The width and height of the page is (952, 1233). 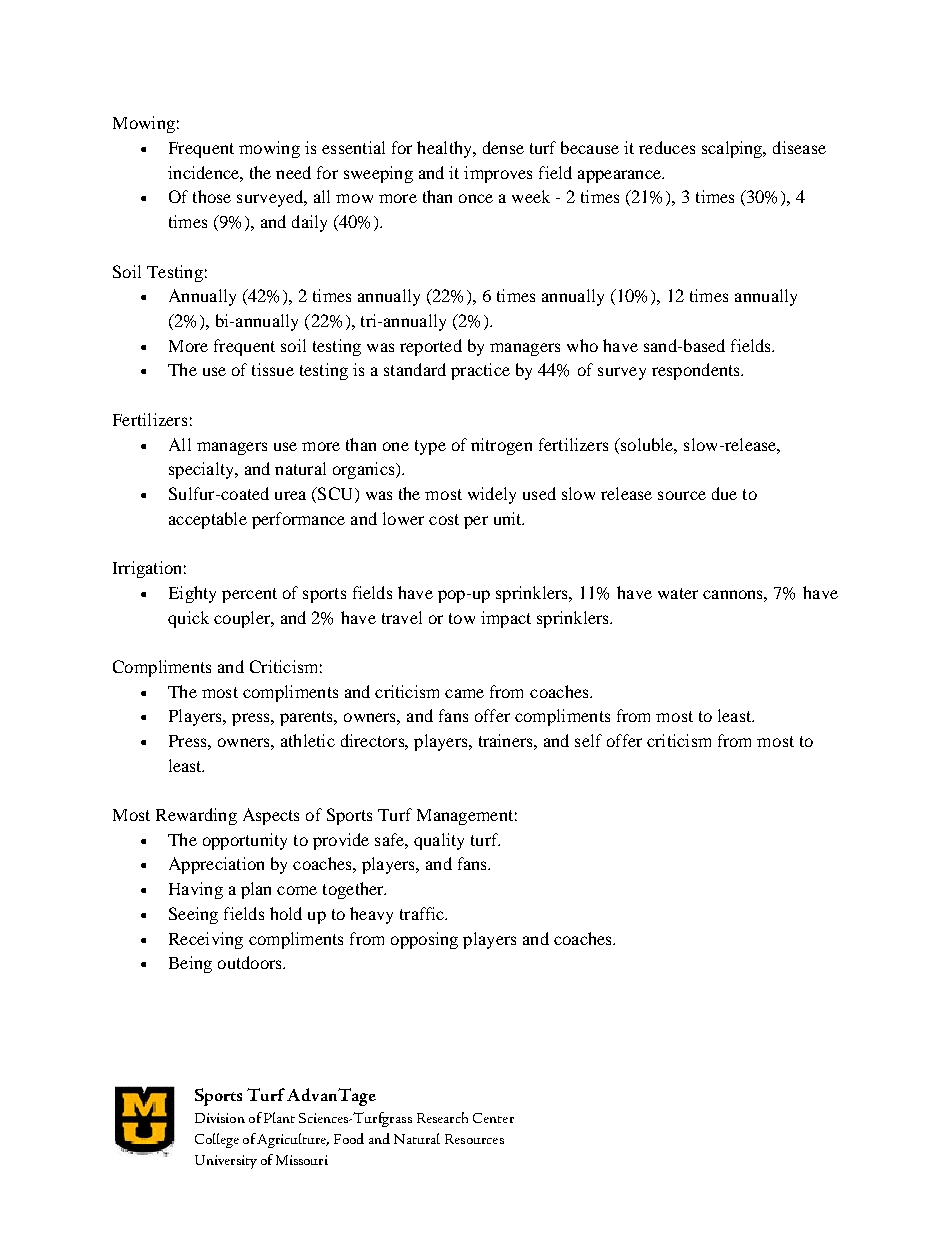 What do you see at coordinates (293, 1140) in the page?
I see `Agriculture` at bounding box center [293, 1140].
